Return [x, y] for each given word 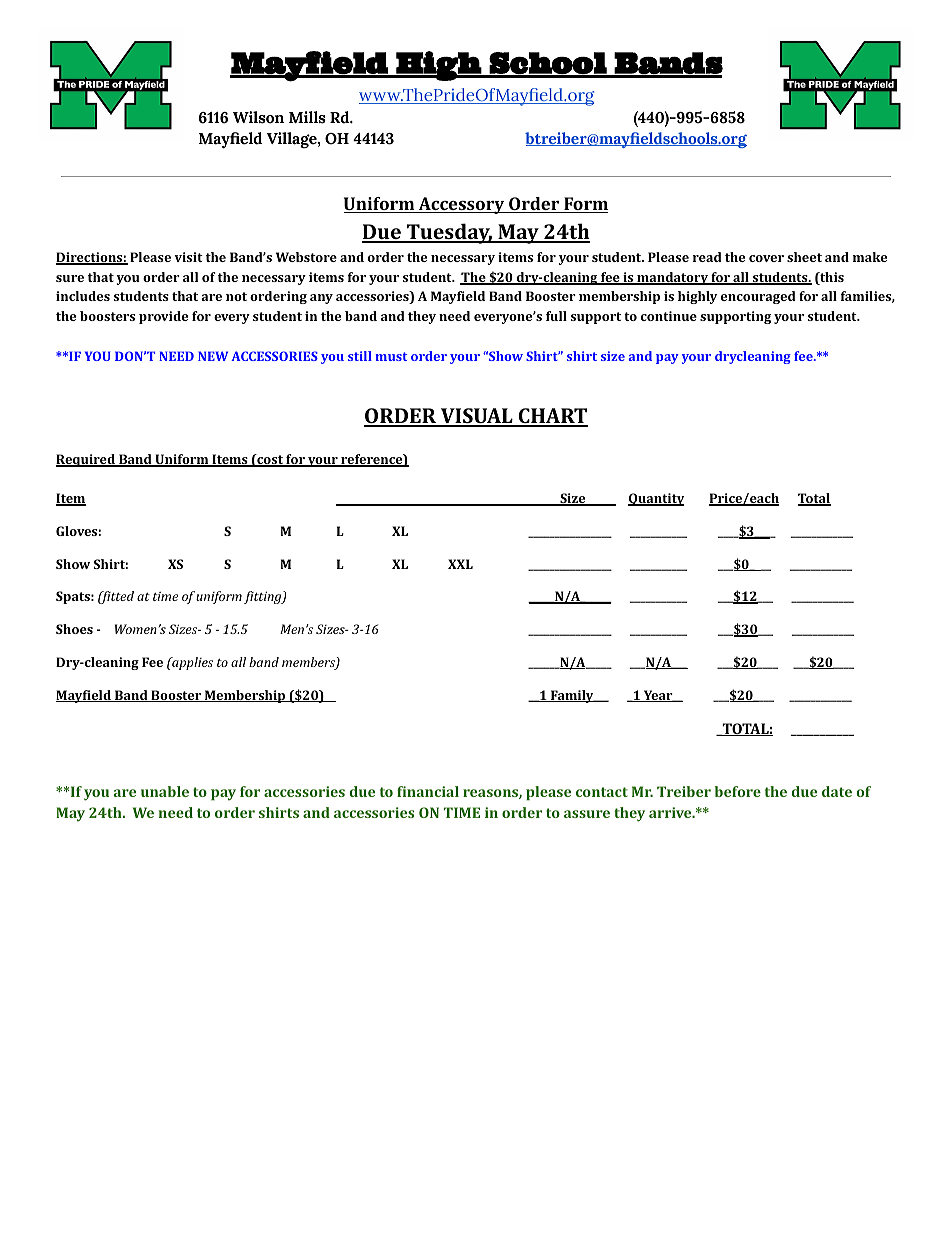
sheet [804, 257]
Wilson [258, 117]
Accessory [461, 205]
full [556, 316]
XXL [460, 564]
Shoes [74, 629]
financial [428, 791]
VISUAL [477, 417]
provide [163, 317]
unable [165, 791]
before [738, 791]
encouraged [758, 297]
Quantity [656, 499]
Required [87, 460]
